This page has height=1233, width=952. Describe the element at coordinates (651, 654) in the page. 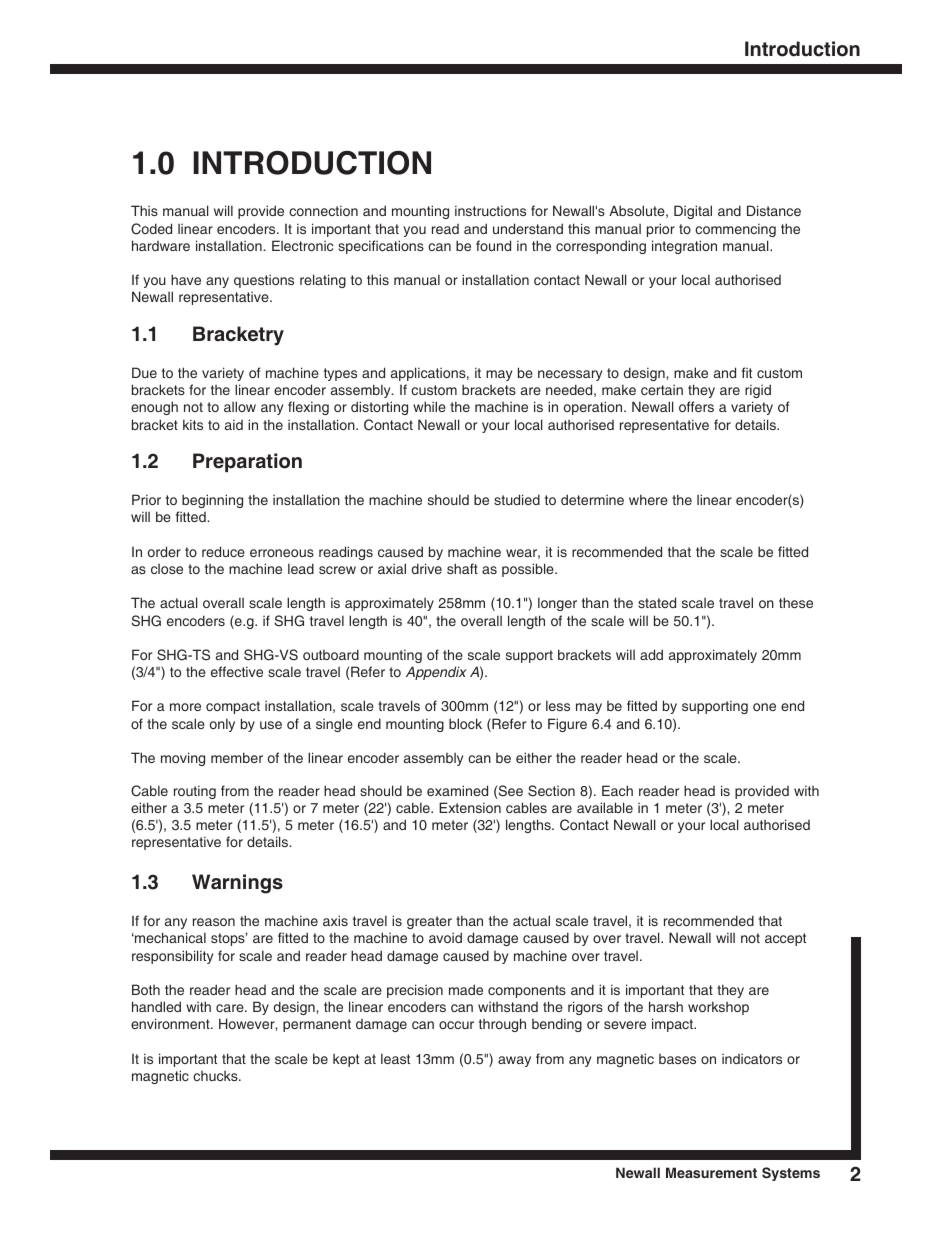

I see `add` at that location.
